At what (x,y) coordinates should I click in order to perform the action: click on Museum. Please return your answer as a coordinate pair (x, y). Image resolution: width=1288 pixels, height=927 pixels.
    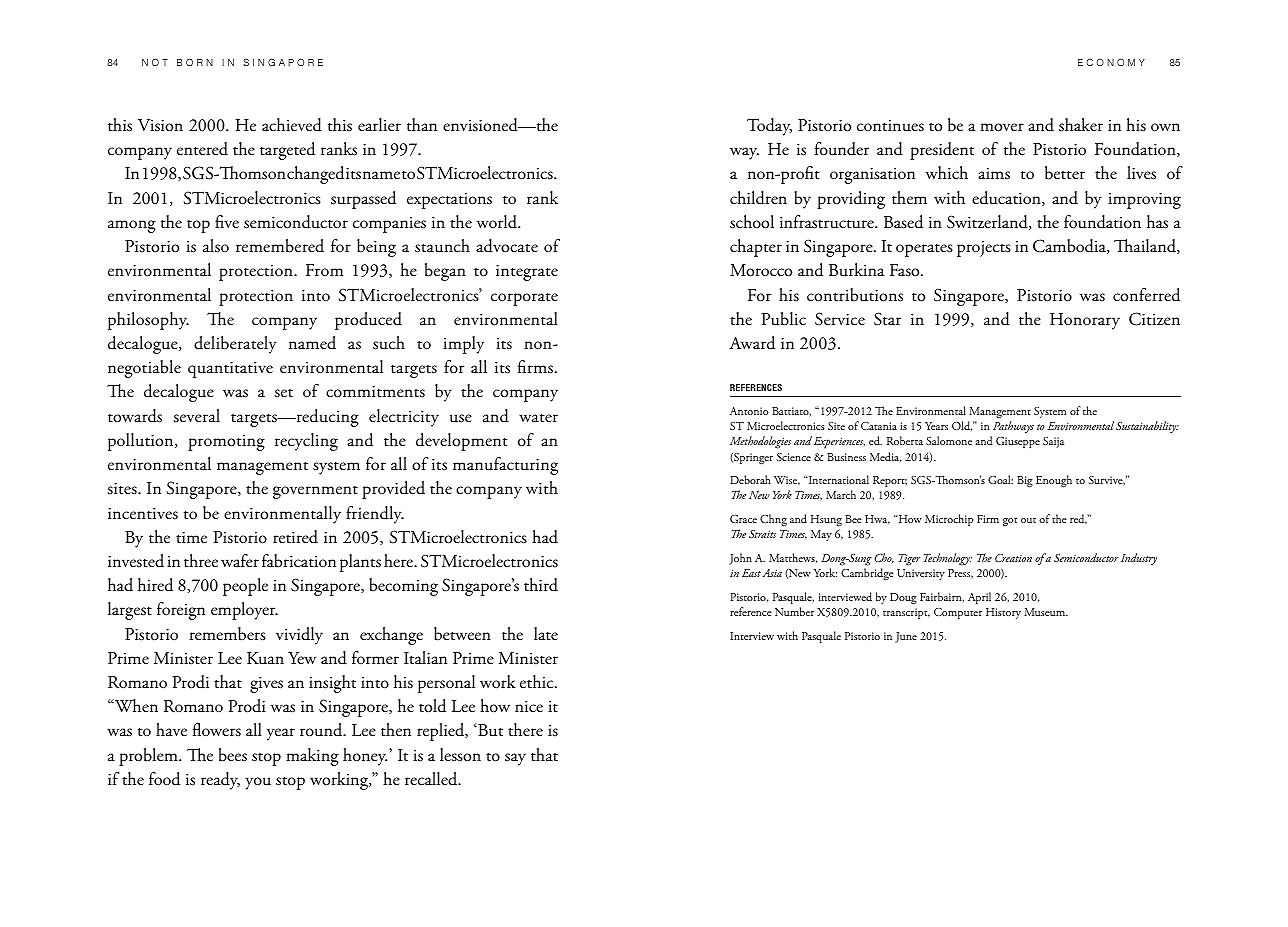
    Looking at the image, I should click on (1046, 612).
